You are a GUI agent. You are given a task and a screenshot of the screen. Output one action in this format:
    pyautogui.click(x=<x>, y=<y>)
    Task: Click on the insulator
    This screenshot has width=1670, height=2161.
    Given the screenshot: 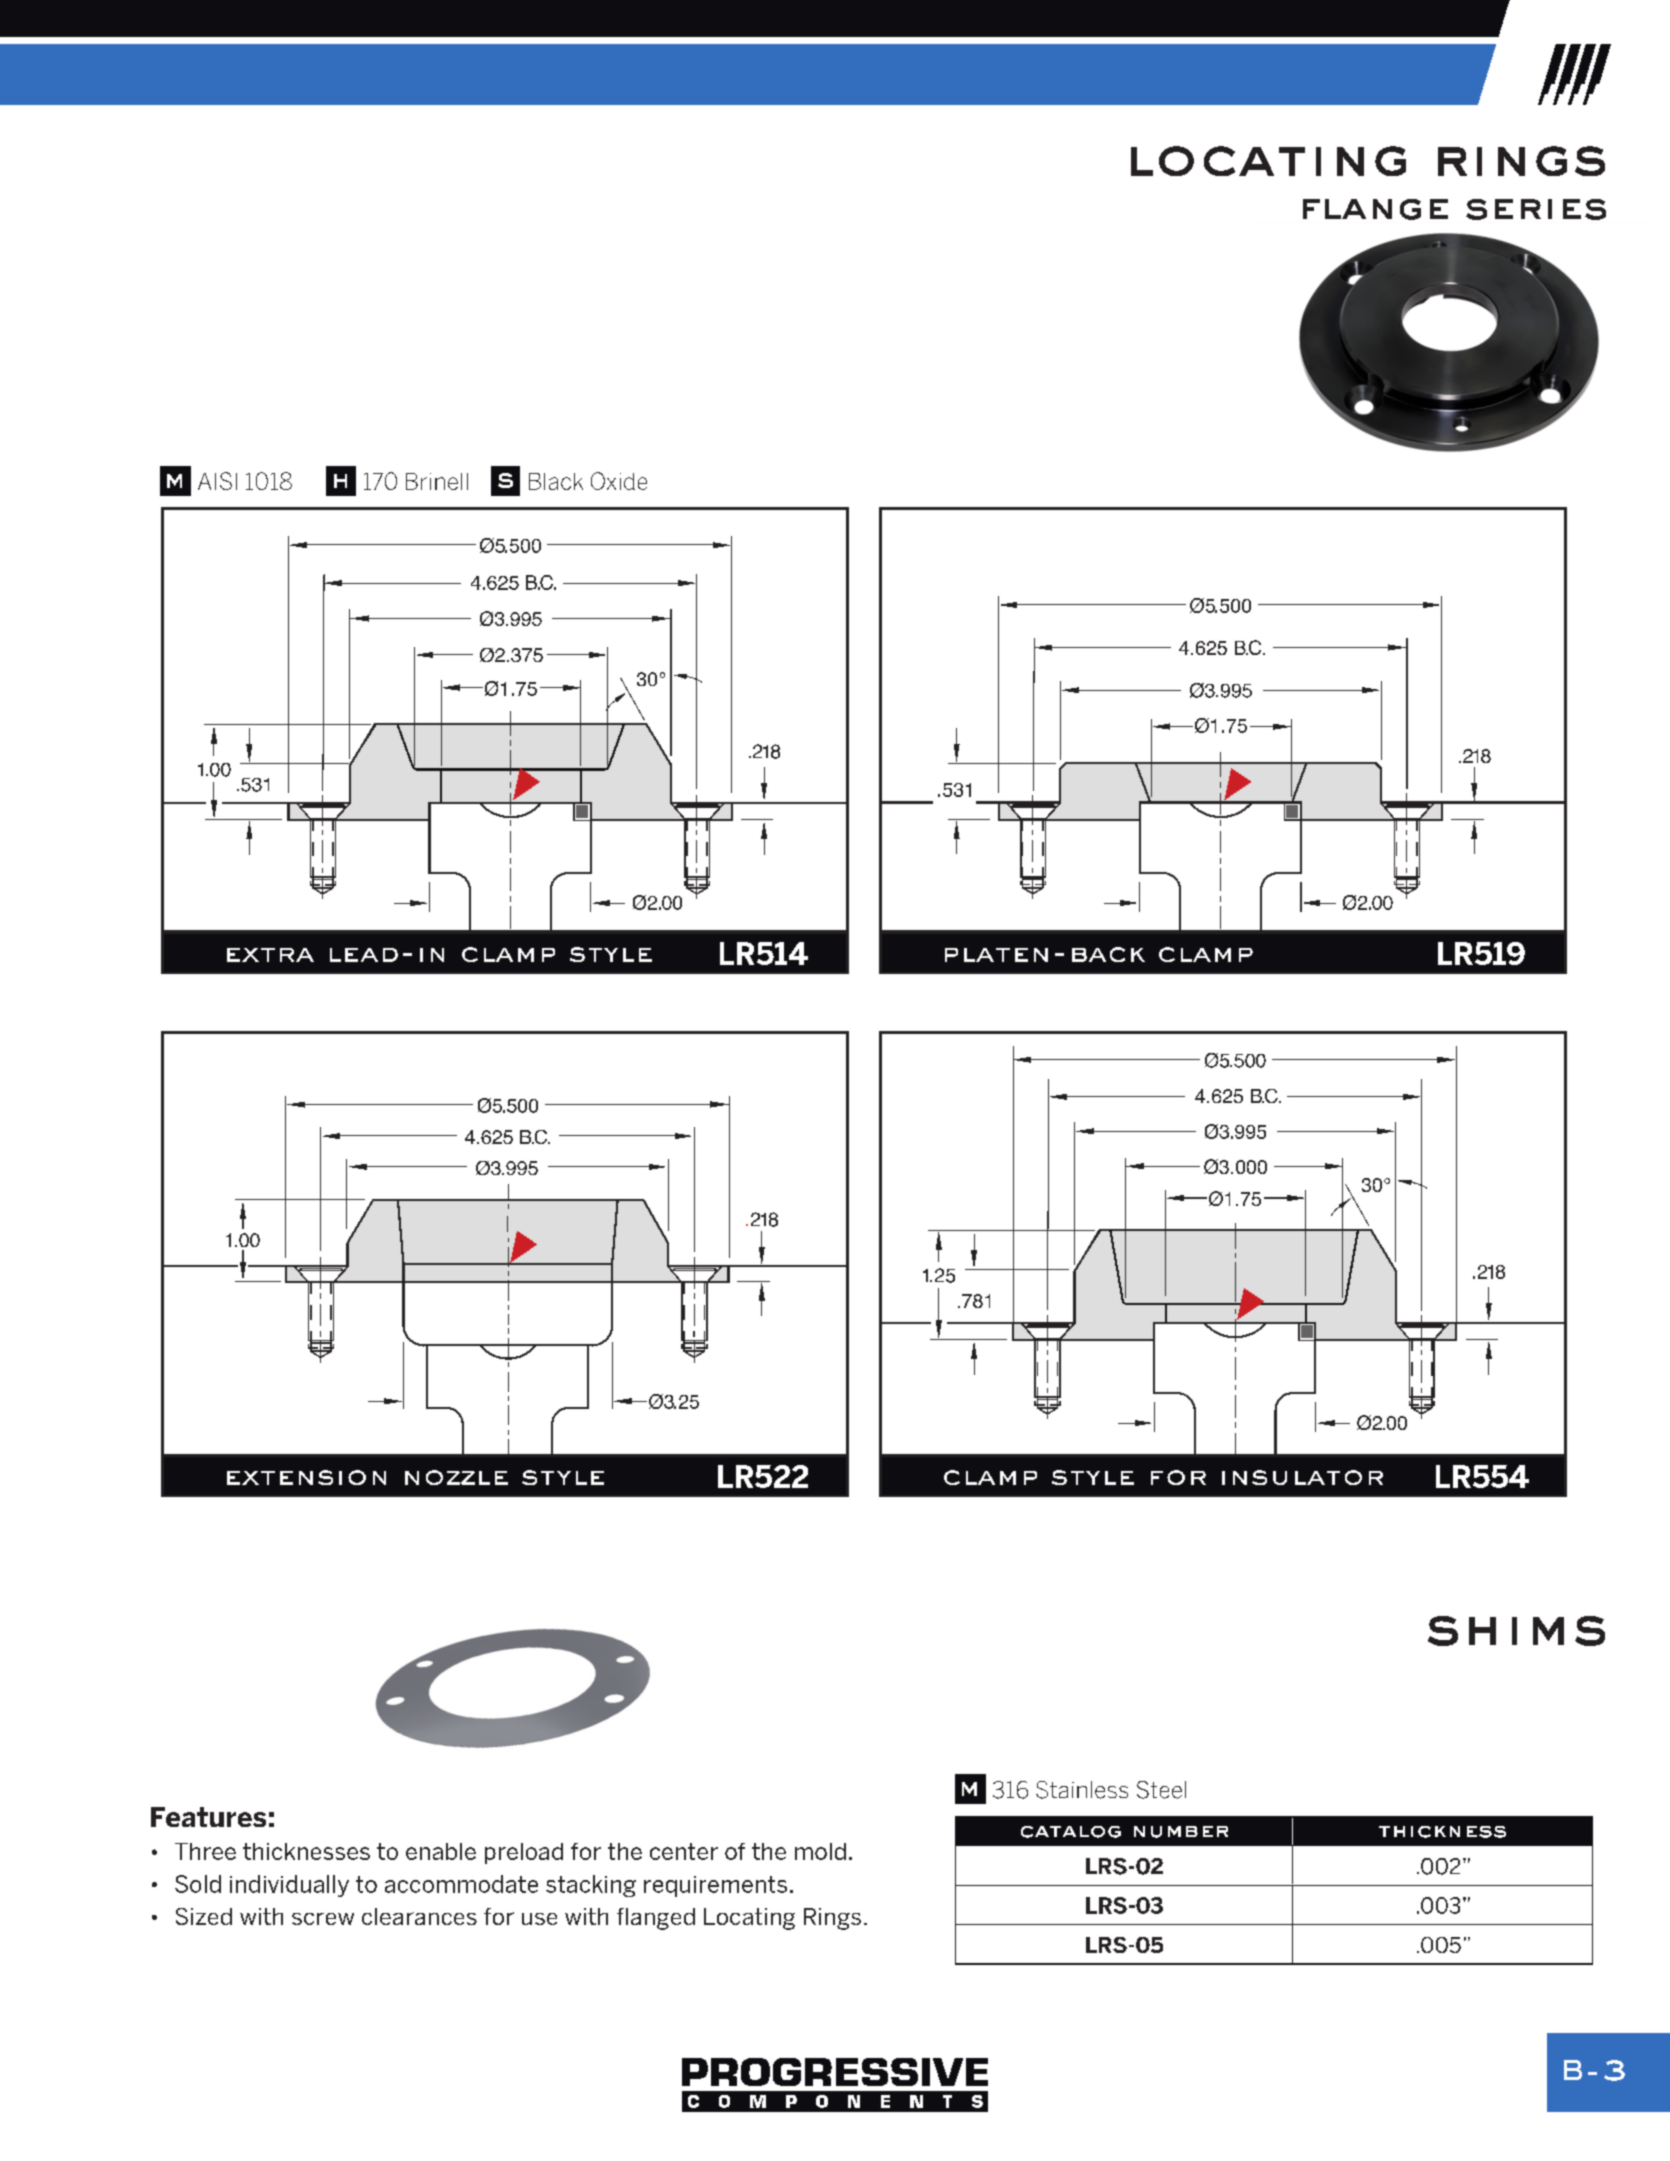 What is the action you would take?
    pyautogui.click(x=1302, y=1477)
